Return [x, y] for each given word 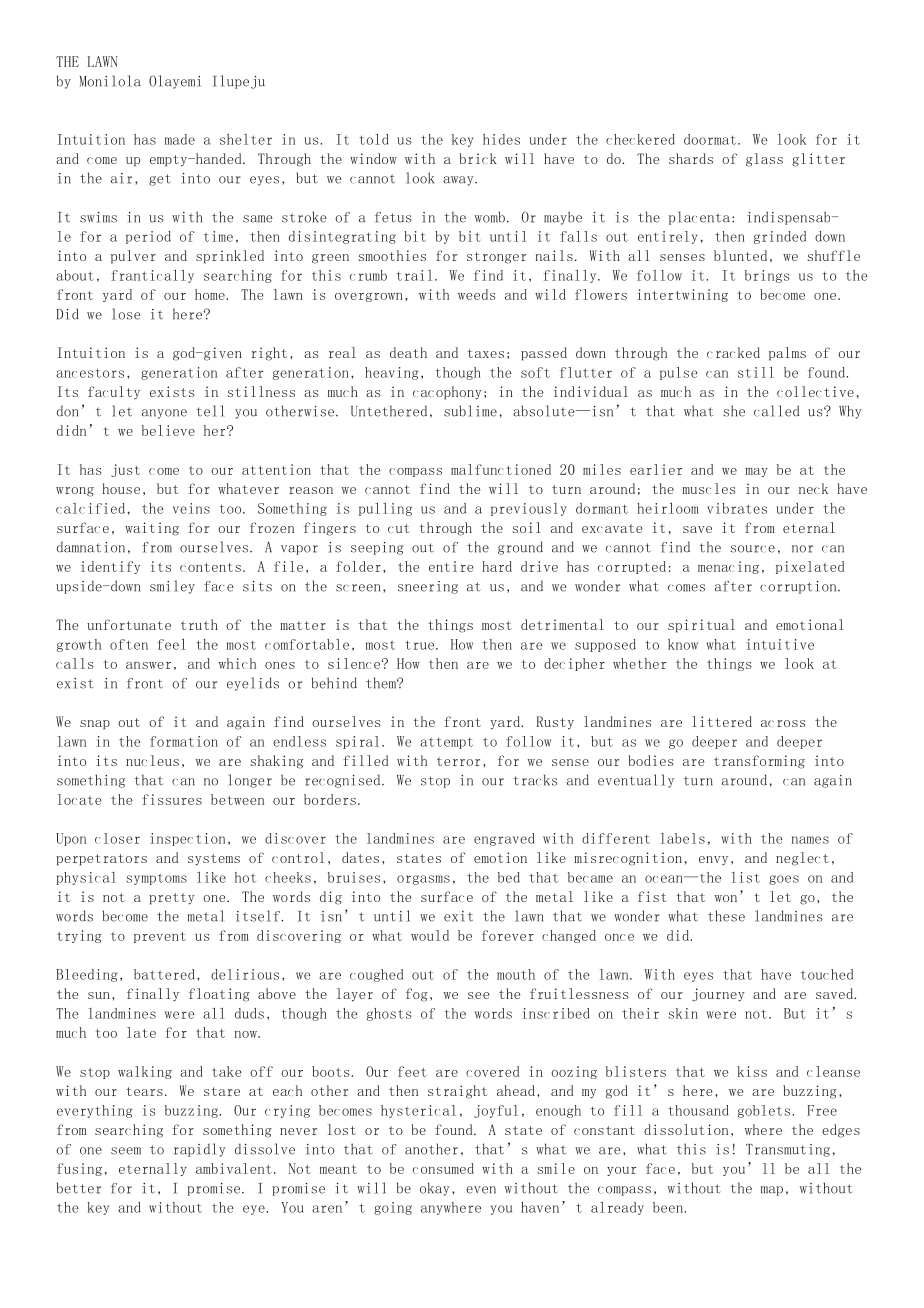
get [160, 180]
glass [764, 160]
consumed [443, 1168]
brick [478, 158]
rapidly [200, 1150]
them [382, 683]
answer [148, 665]
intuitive [780, 644]
